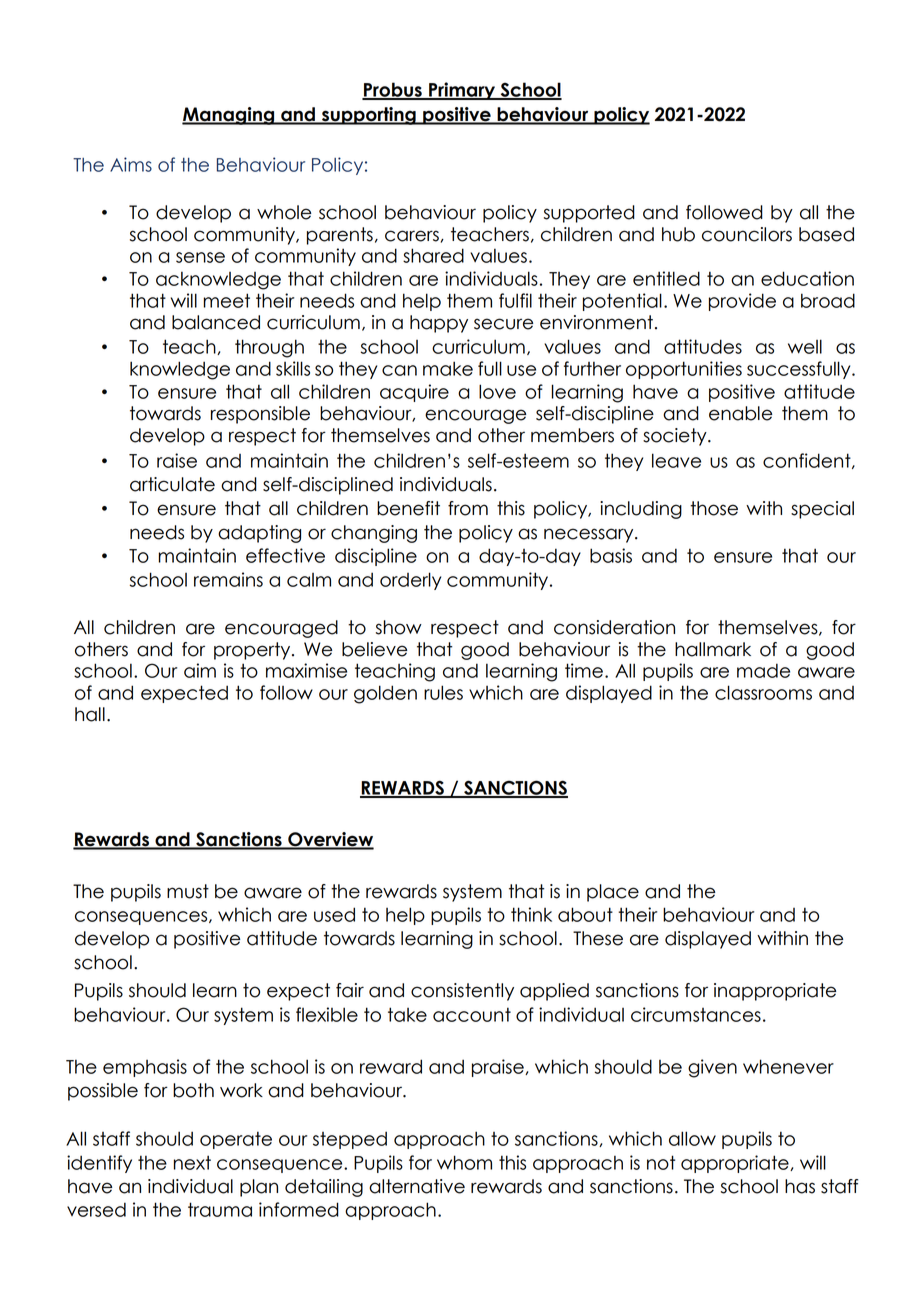 The image size is (924, 1308). What do you see at coordinates (192, 1162) in the document?
I see `next` at bounding box center [192, 1162].
